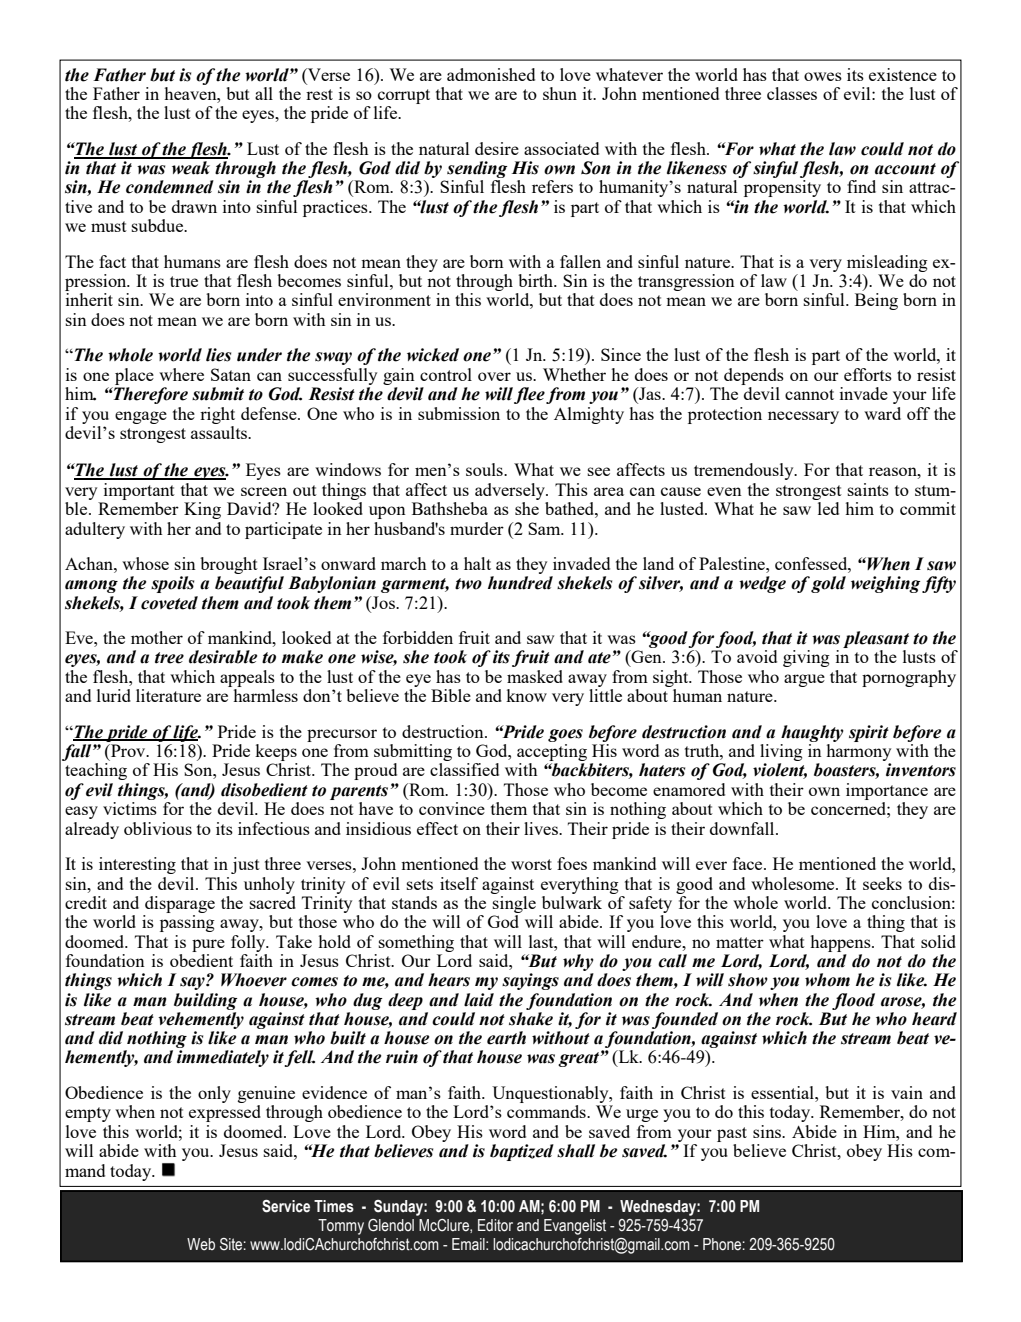 This image has width=1021, height=1322. I want to click on classes, so click(792, 93).
